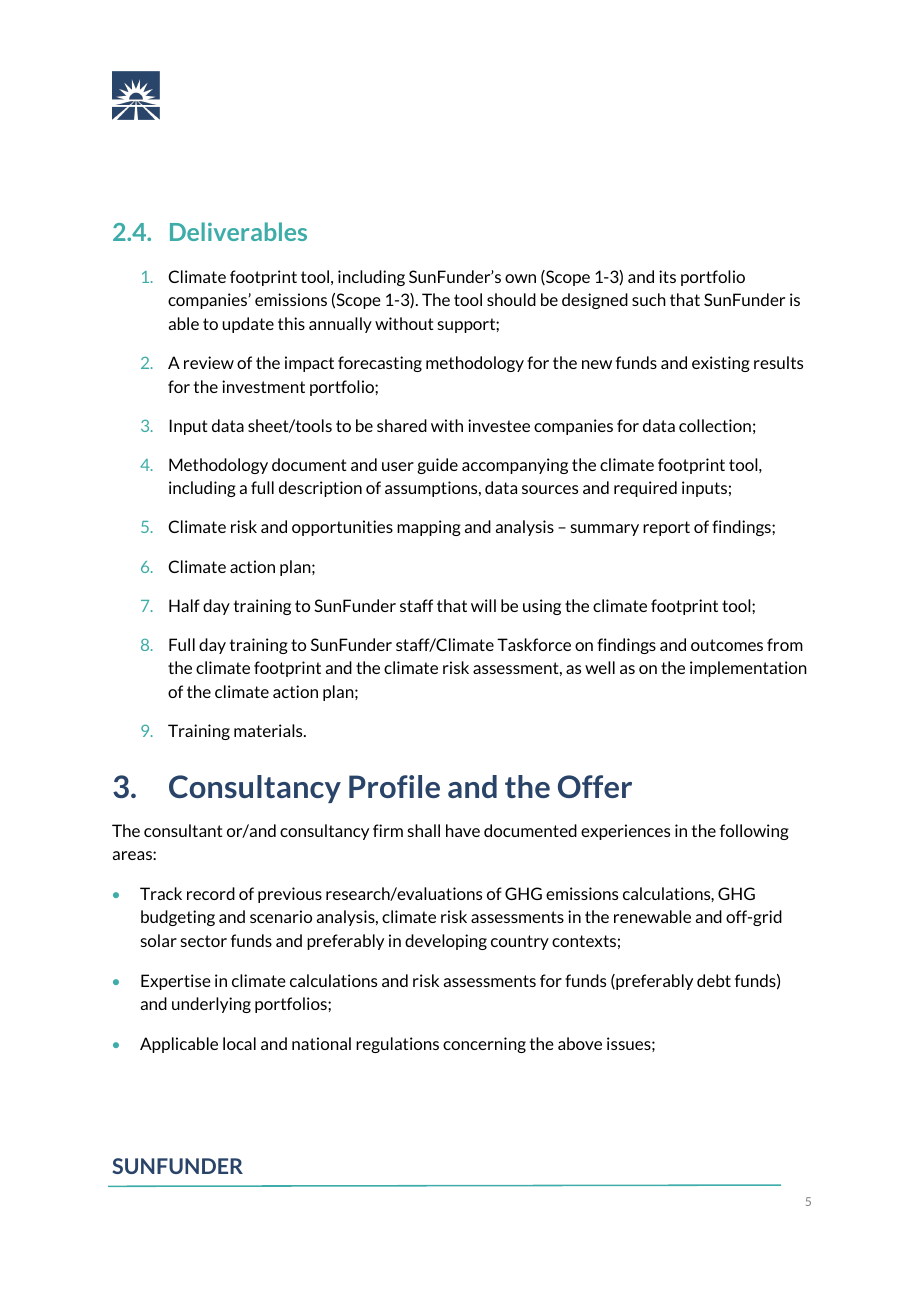 The image size is (924, 1308). Describe the element at coordinates (727, 645) in the screenshot. I see `outcomes` at that location.
